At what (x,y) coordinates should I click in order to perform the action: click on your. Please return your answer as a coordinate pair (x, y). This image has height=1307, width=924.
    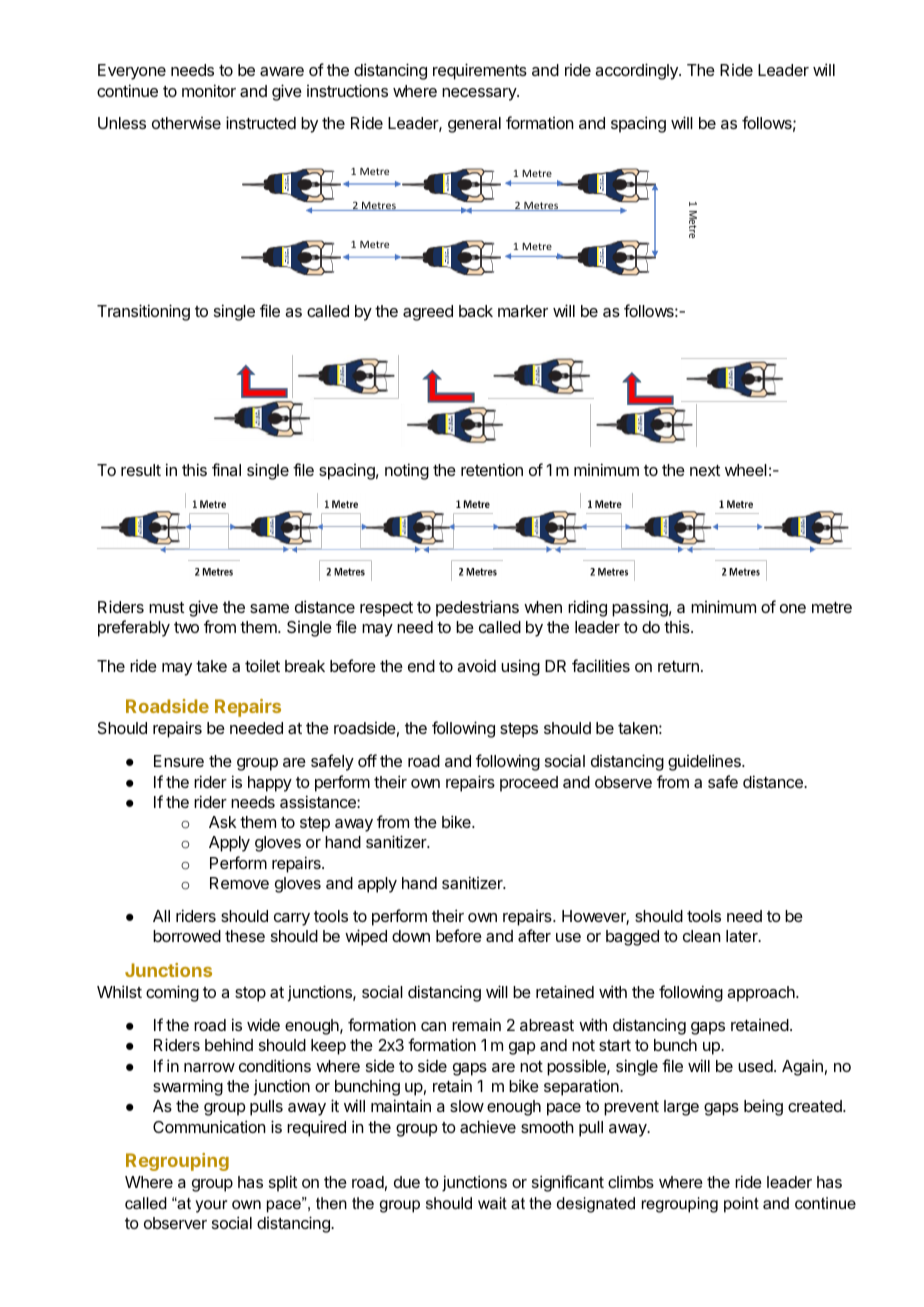
    Looking at the image, I should click on (211, 1206).
